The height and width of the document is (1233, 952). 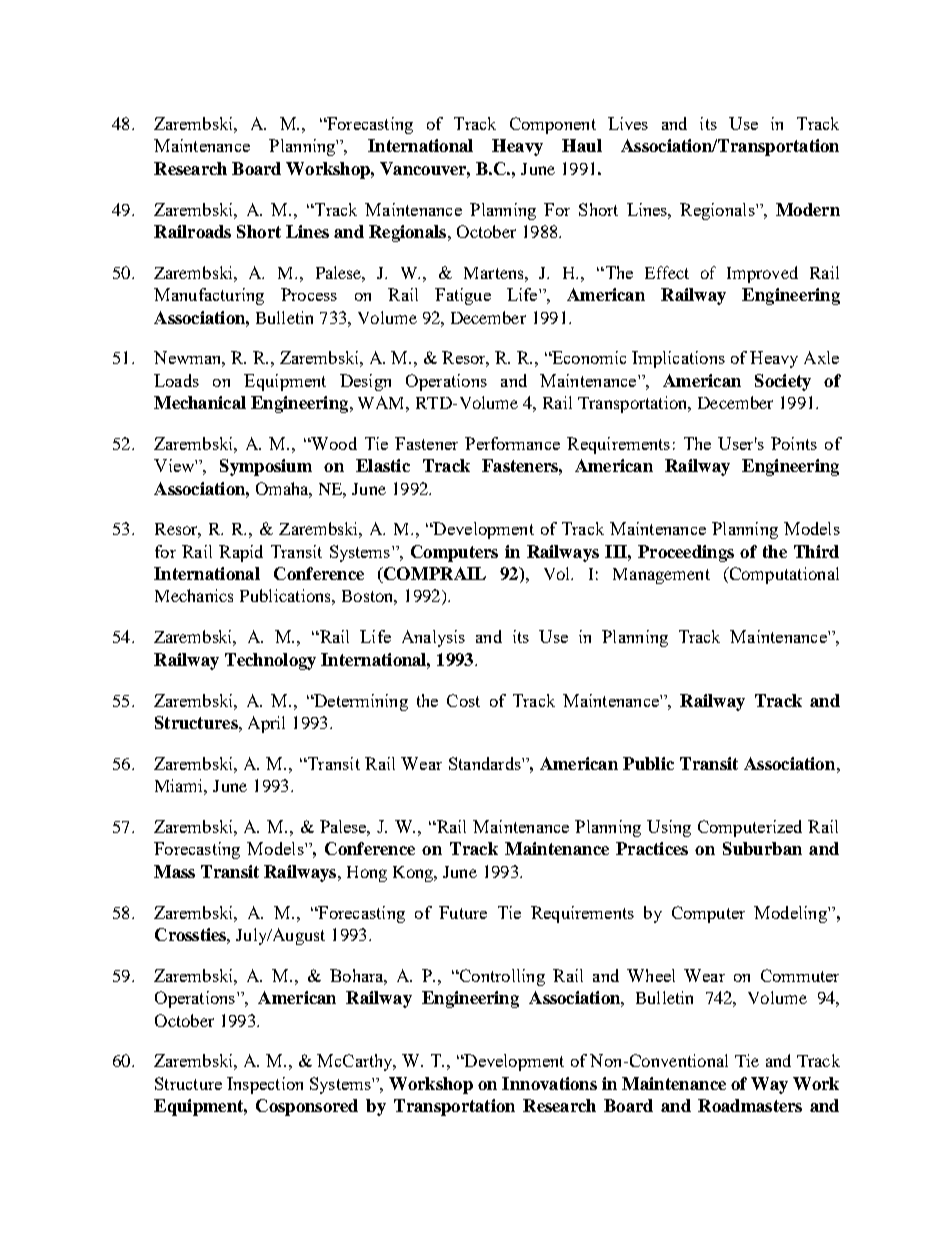 What do you see at coordinates (808, 209) in the document?
I see `Modern` at bounding box center [808, 209].
